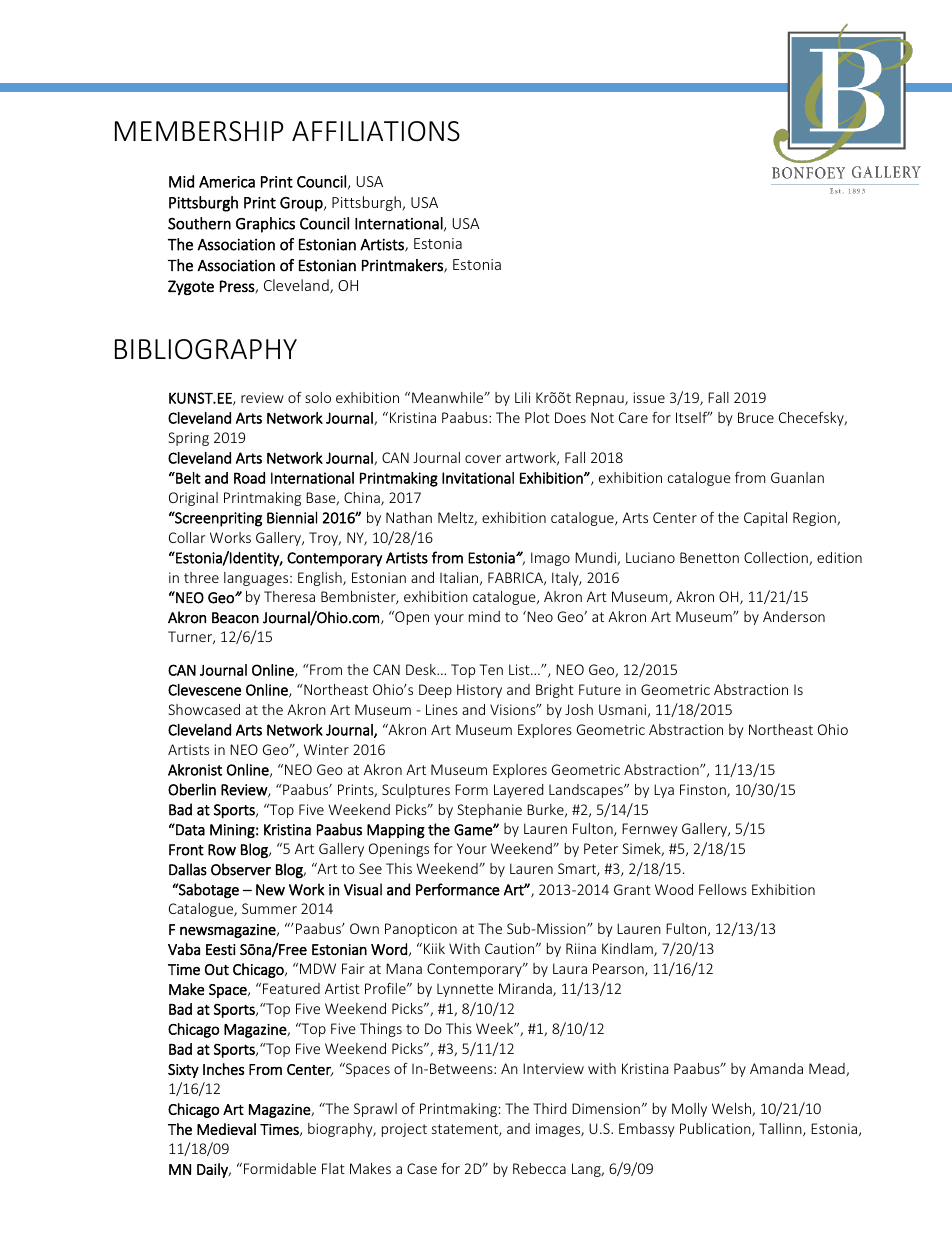  What do you see at coordinates (227, 182) in the screenshot?
I see `America` at bounding box center [227, 182].
